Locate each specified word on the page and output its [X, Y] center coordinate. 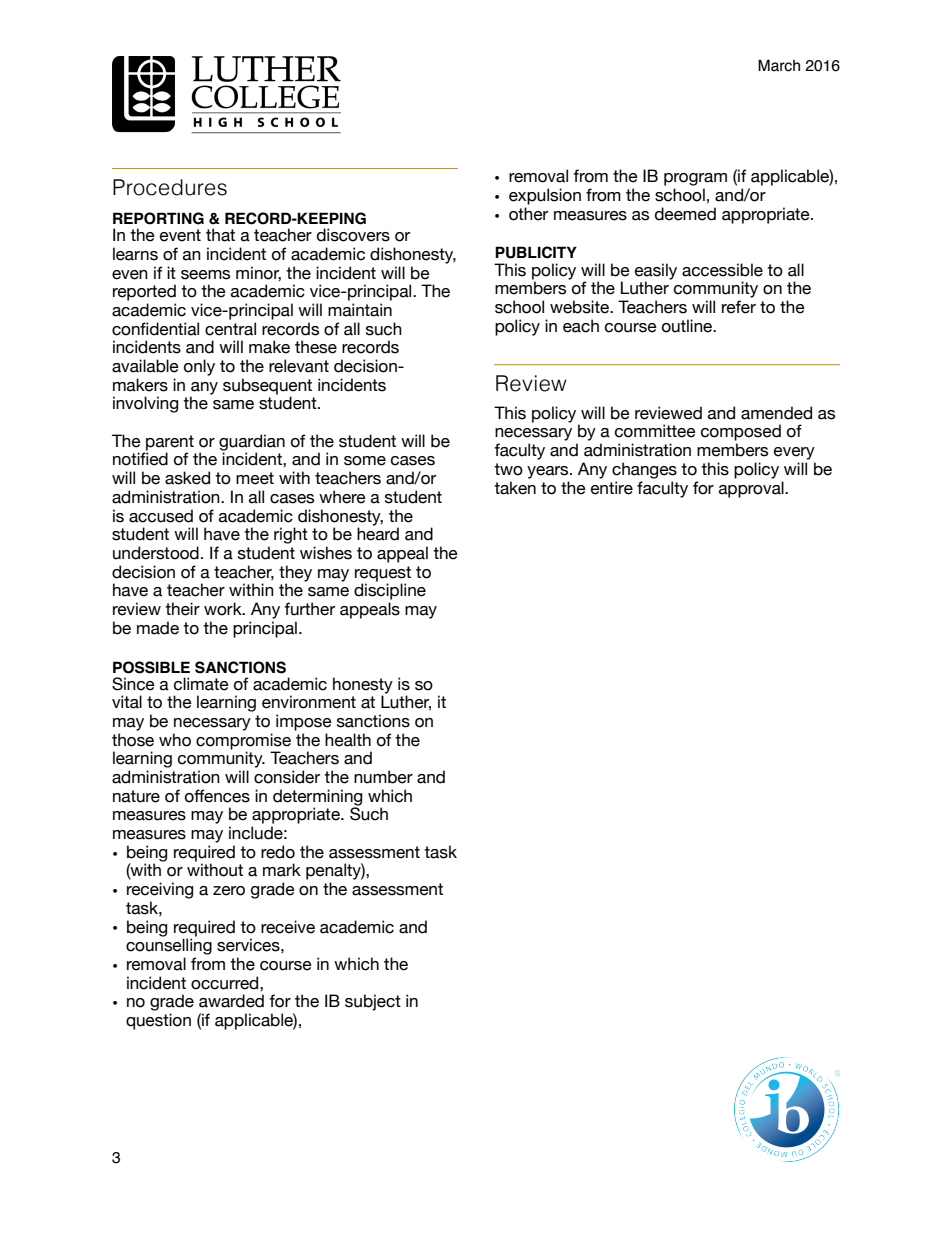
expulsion [545, 196]
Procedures [170, 187]
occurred [226, 983]
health [348, 740]
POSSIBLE [151, 667]
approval [752, 489]
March [779, 65]
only [199, 367]
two [508, 469]
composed [741, 432]
